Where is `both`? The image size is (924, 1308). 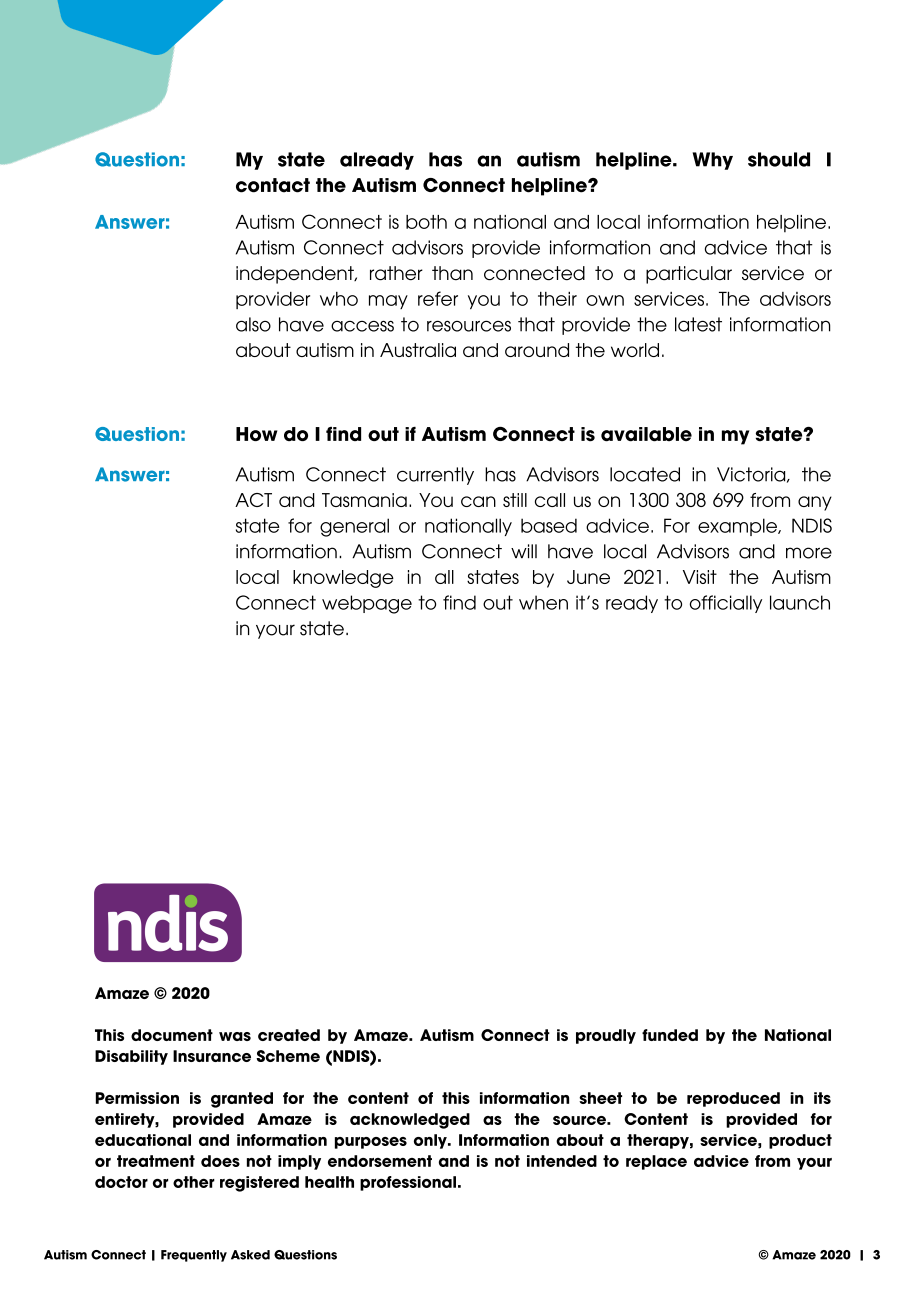
both is located at coordinates (426, 222).
